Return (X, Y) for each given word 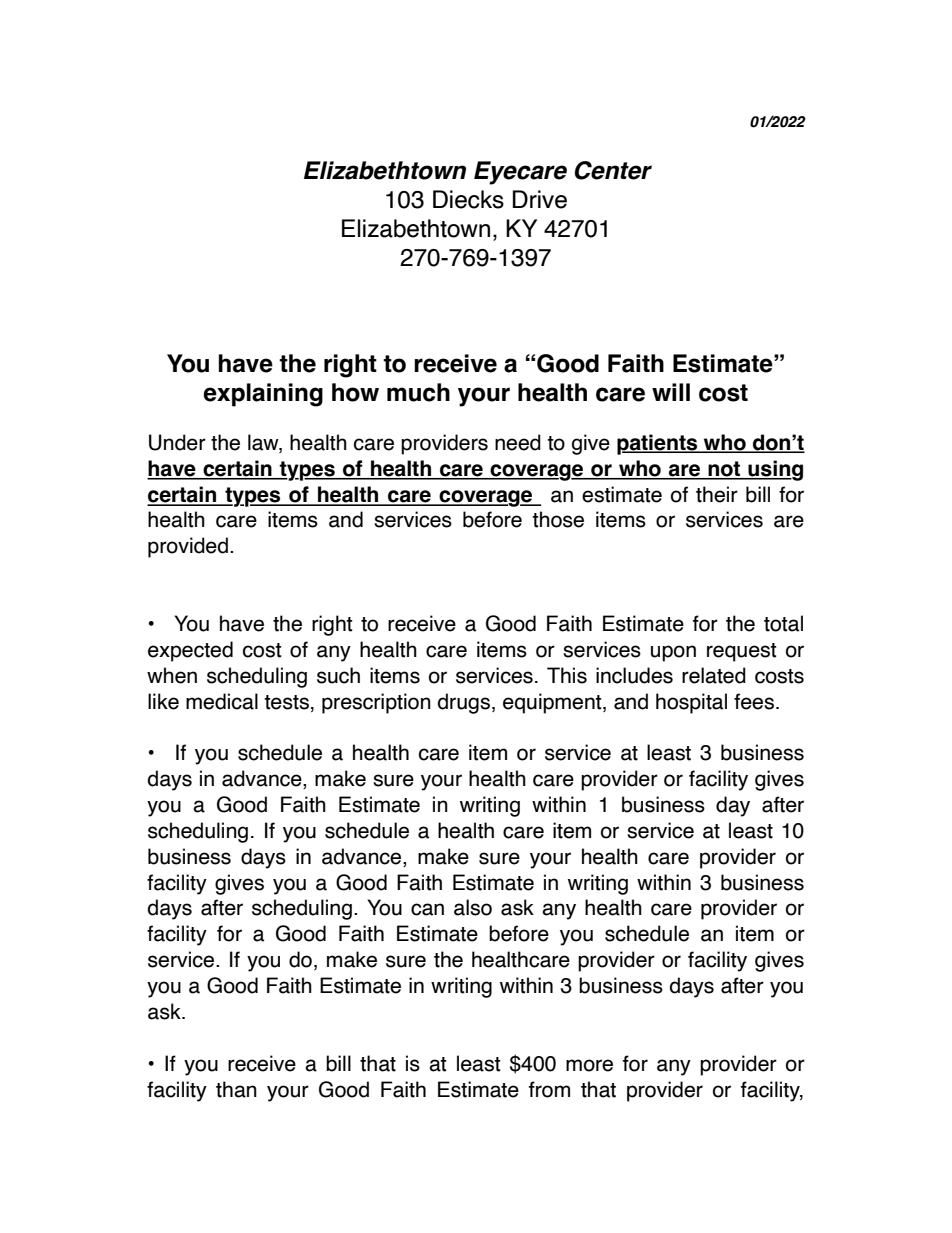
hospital (691, 703)
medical (222, 701)
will (671, 392)
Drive (540, 199)
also (473, 907)
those (558, 519)
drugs (463, 703)
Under (177, 442)
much (418, 392)
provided (188, 547)
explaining (263, 395)
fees (754, 701)
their (717, 494)
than (236, 1089)
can (427, 909)
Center (613, 170)
